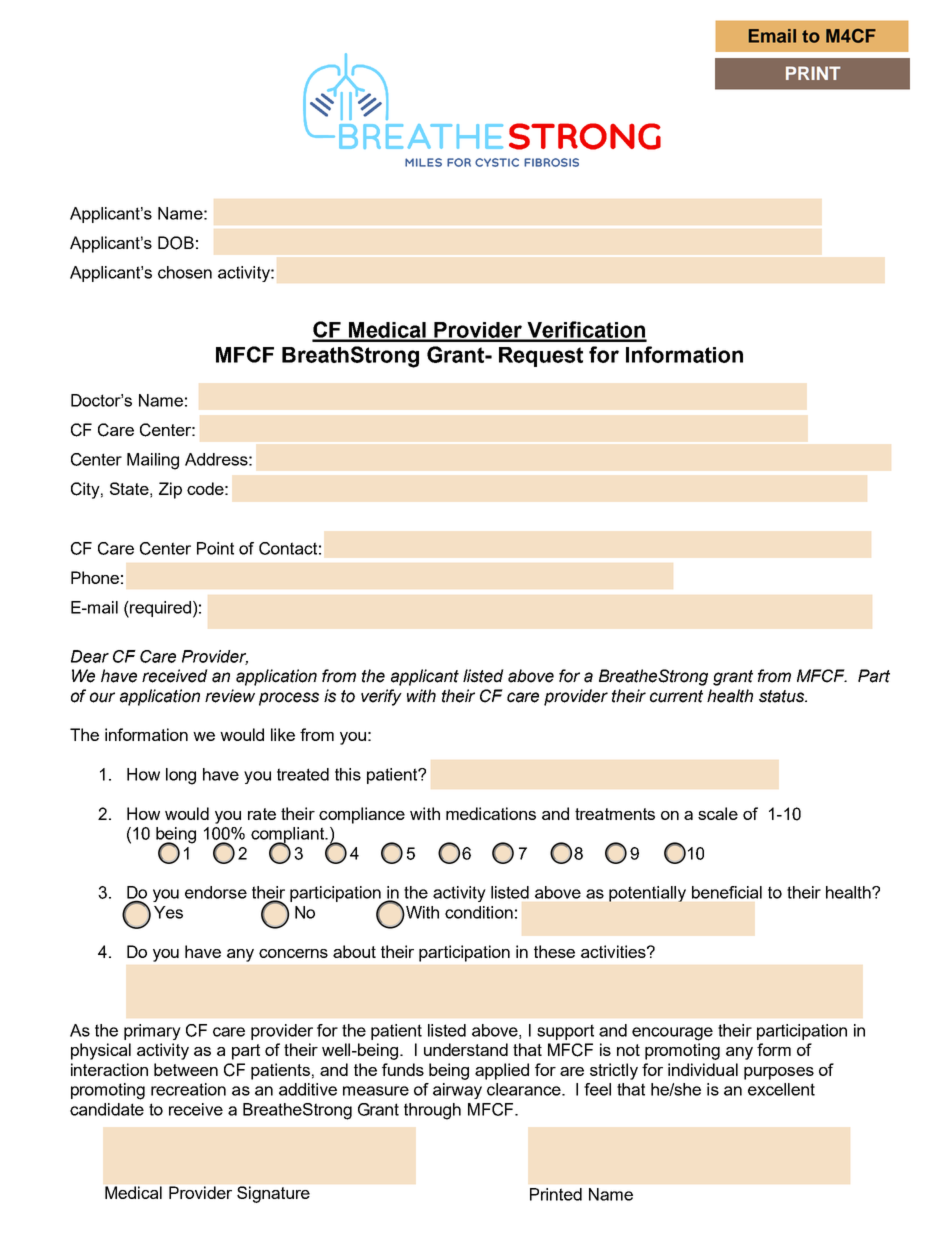  What do you see at coordinates (216, 892) in the image?
I see `endorse` at bounding box center [216, 892].
